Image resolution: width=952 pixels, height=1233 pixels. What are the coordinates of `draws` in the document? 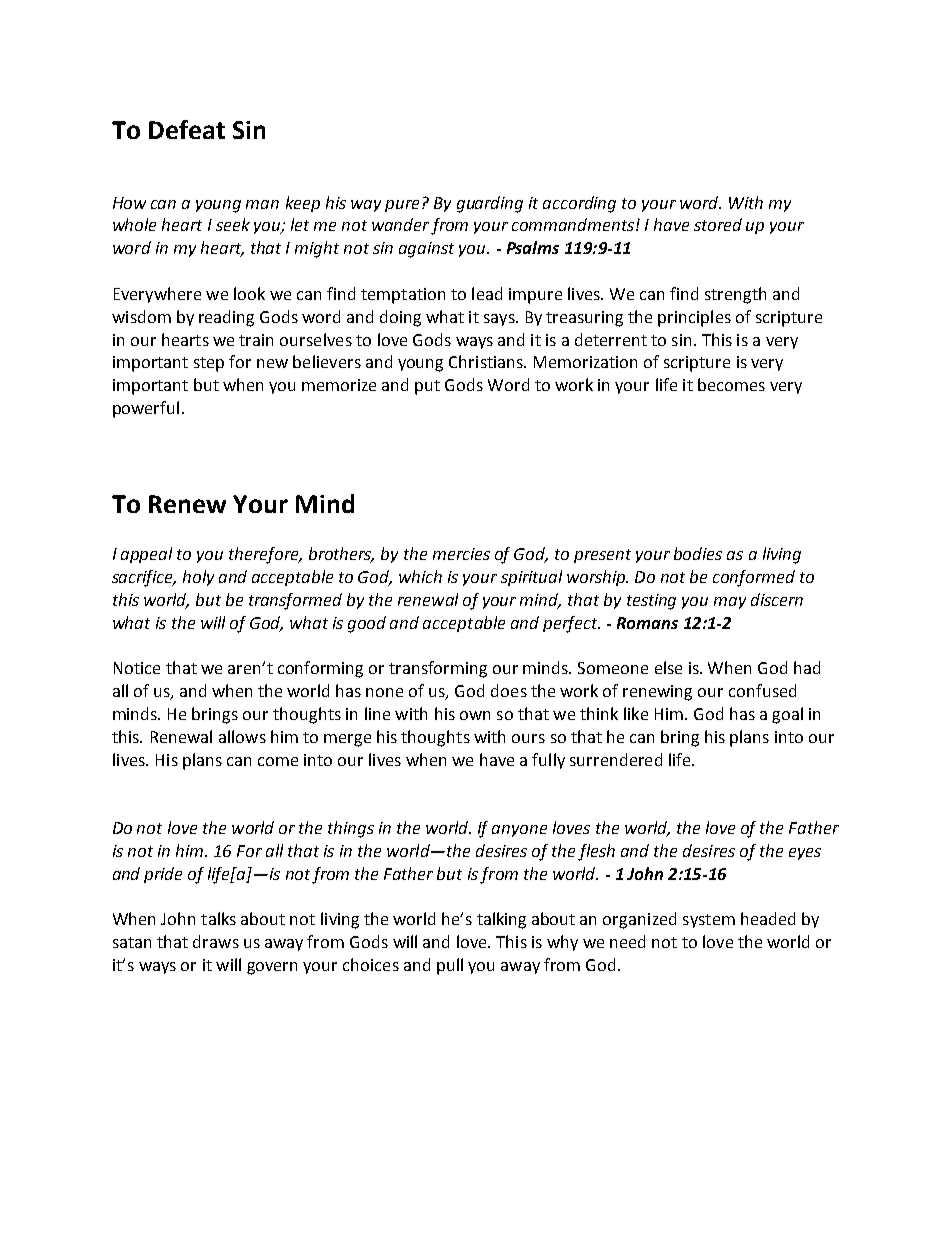 It's located at (216, 941).
